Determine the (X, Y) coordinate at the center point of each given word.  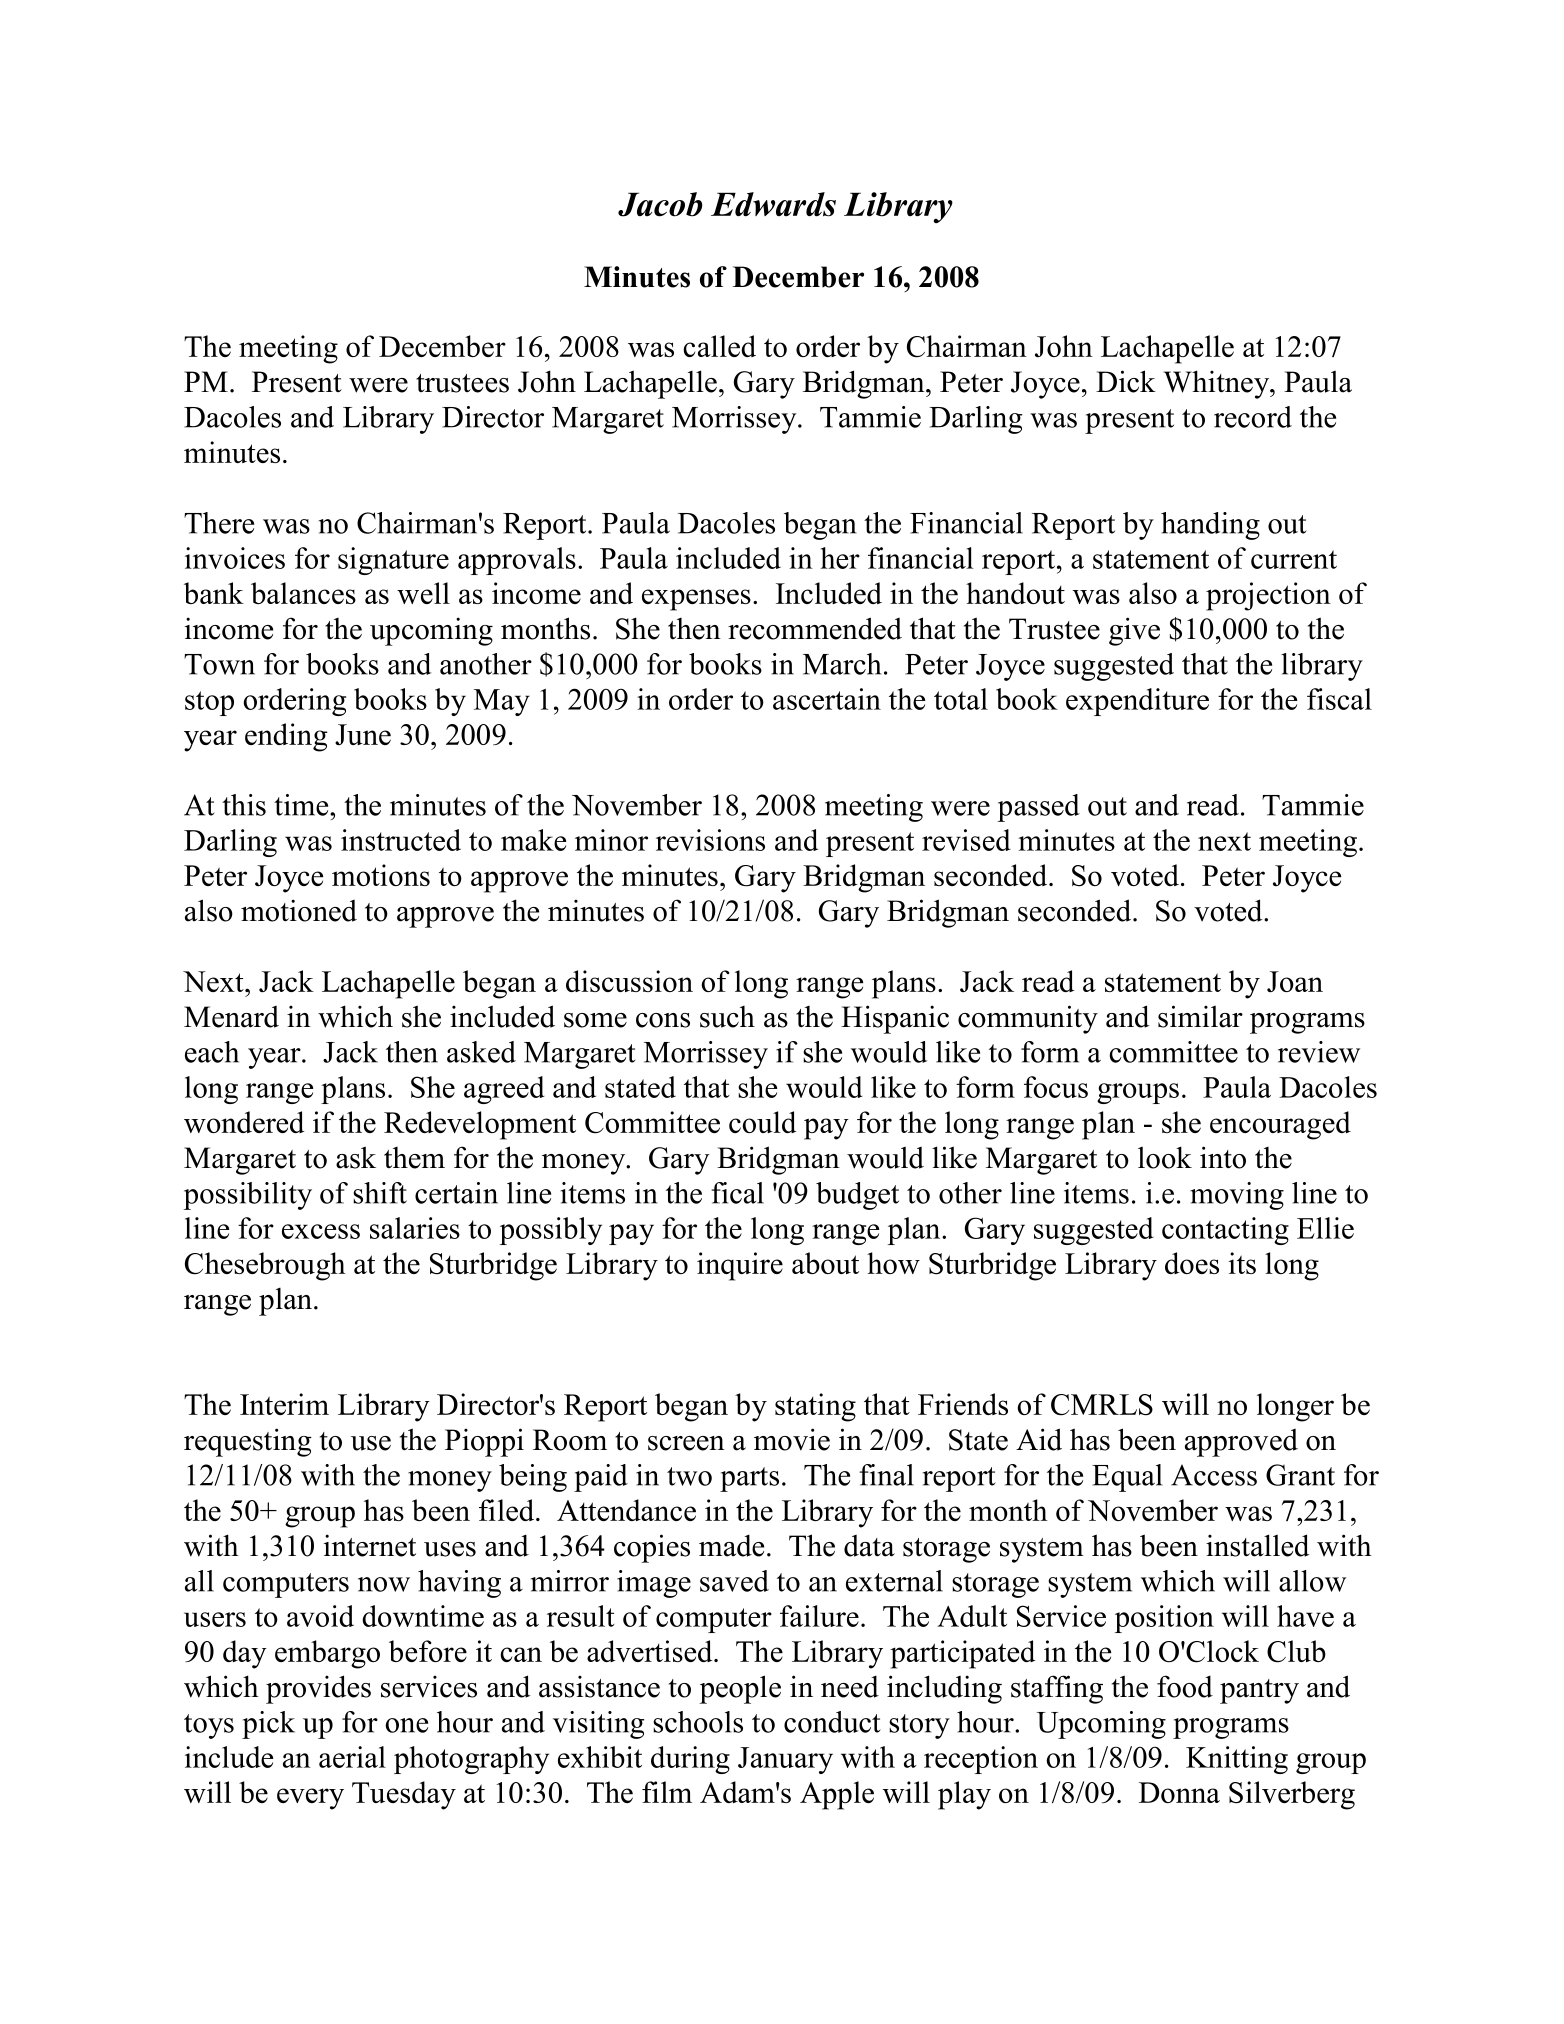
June (363, 735)
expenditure (1137, 702)
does (1192, 1263)
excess (321, 1231)
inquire (740, 1266)
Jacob (660, 204)
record (1253, 417)
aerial (352, 1757)
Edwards (773, 204)
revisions (710, 840)
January (785, 1760)
